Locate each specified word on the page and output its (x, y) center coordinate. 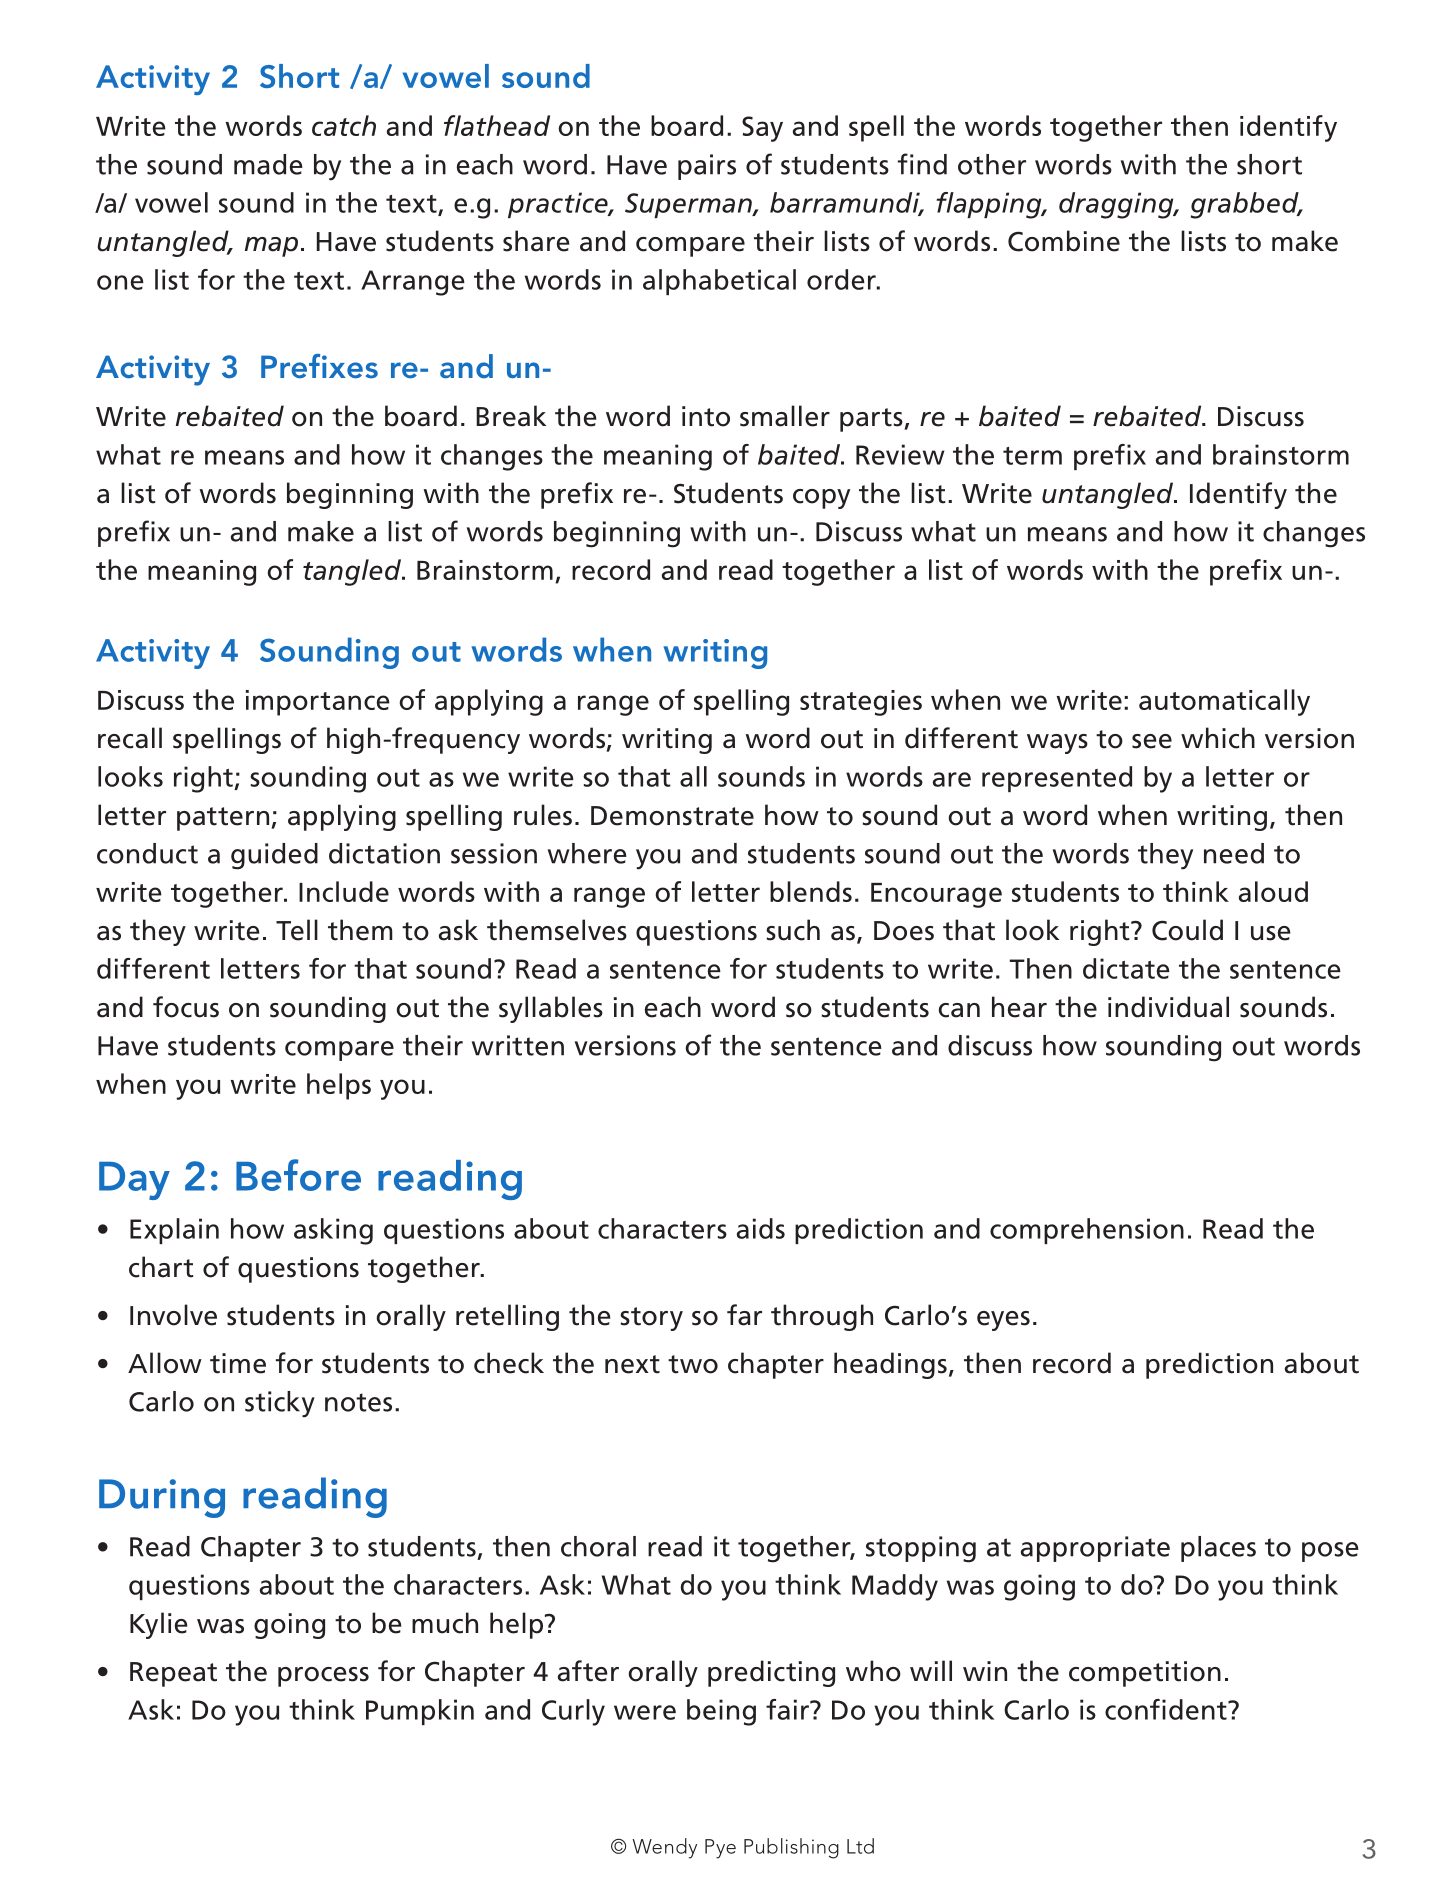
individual (1168, 1007)
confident (1167, 1709)
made (268, 164)
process (323, 1677)
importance (318, 703)
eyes (1003, 1321)
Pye (720, 1849)
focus (186, 1007)
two (693, 1364)
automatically (1224, 702)
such (793, 930)
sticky (280, 1404)
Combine (1064, 241)
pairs (707, 167)
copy (821, 499)
